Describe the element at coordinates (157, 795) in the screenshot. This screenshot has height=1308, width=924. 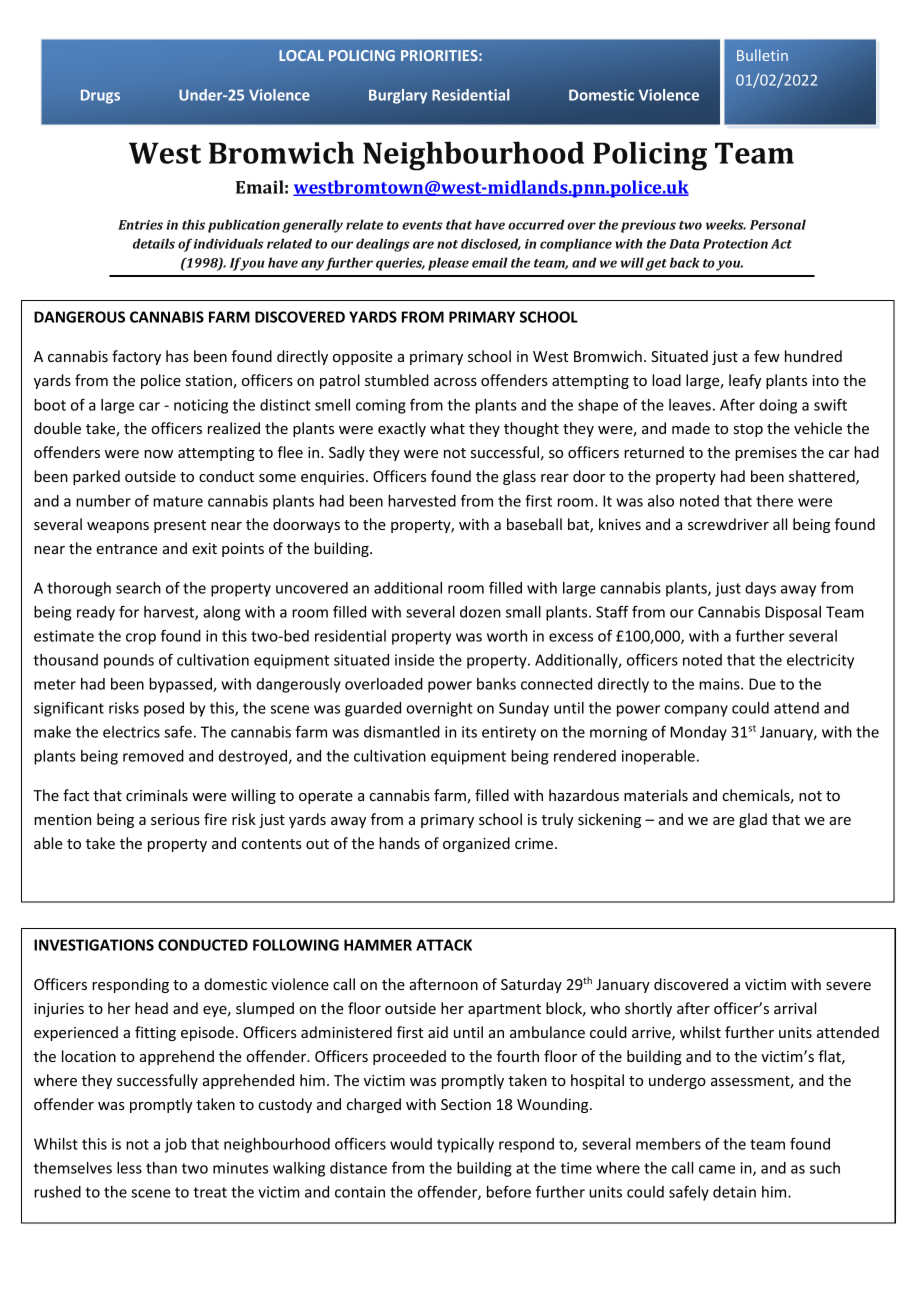
I see `criminals` at that location.
